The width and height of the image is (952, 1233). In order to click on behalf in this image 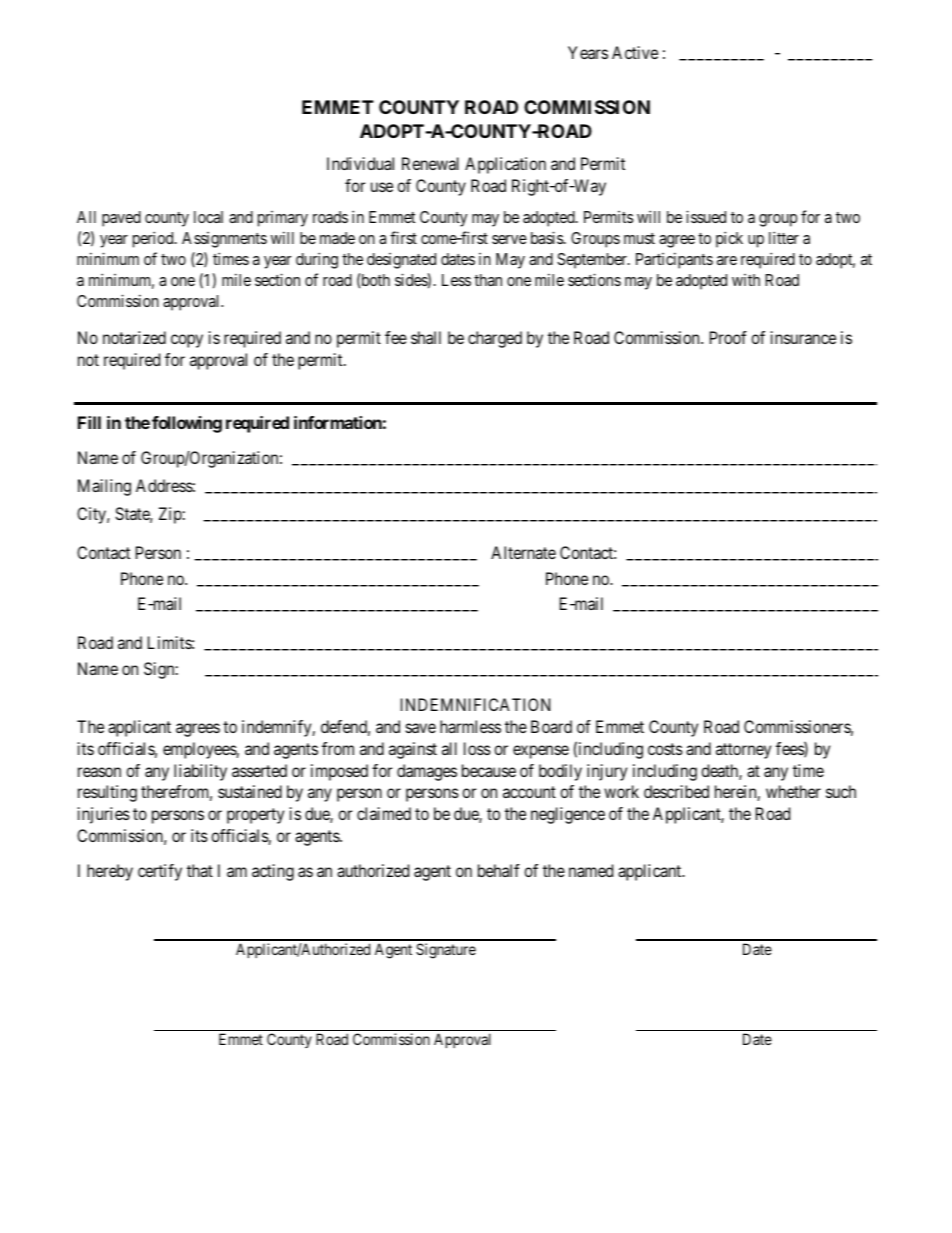, I will do `click(499, 870)`.
